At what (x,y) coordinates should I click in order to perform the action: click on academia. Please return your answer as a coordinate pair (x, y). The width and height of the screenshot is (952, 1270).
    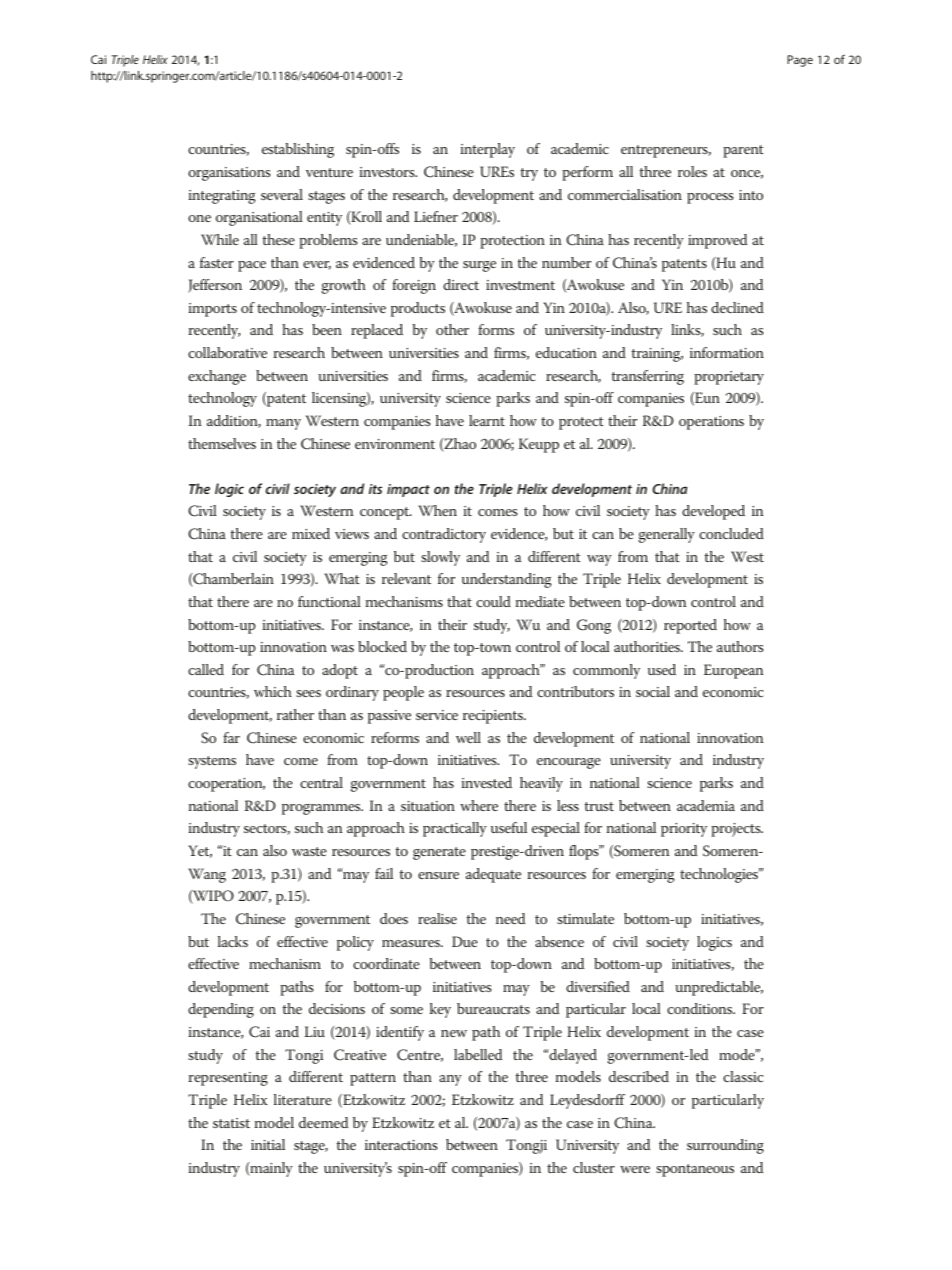
    Looking at the image, I should click on (706, 805).
